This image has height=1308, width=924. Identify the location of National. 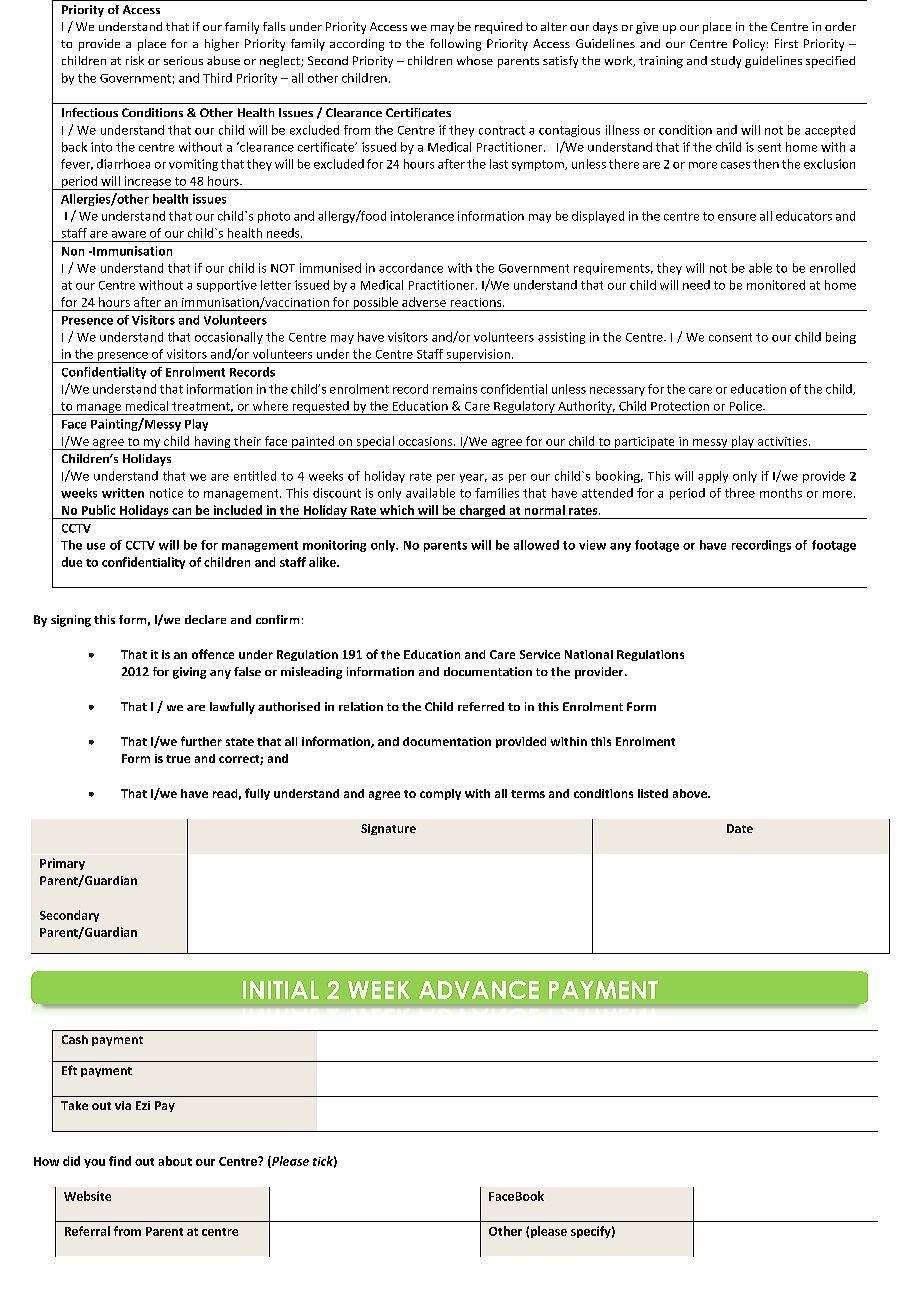
(589, 654).
